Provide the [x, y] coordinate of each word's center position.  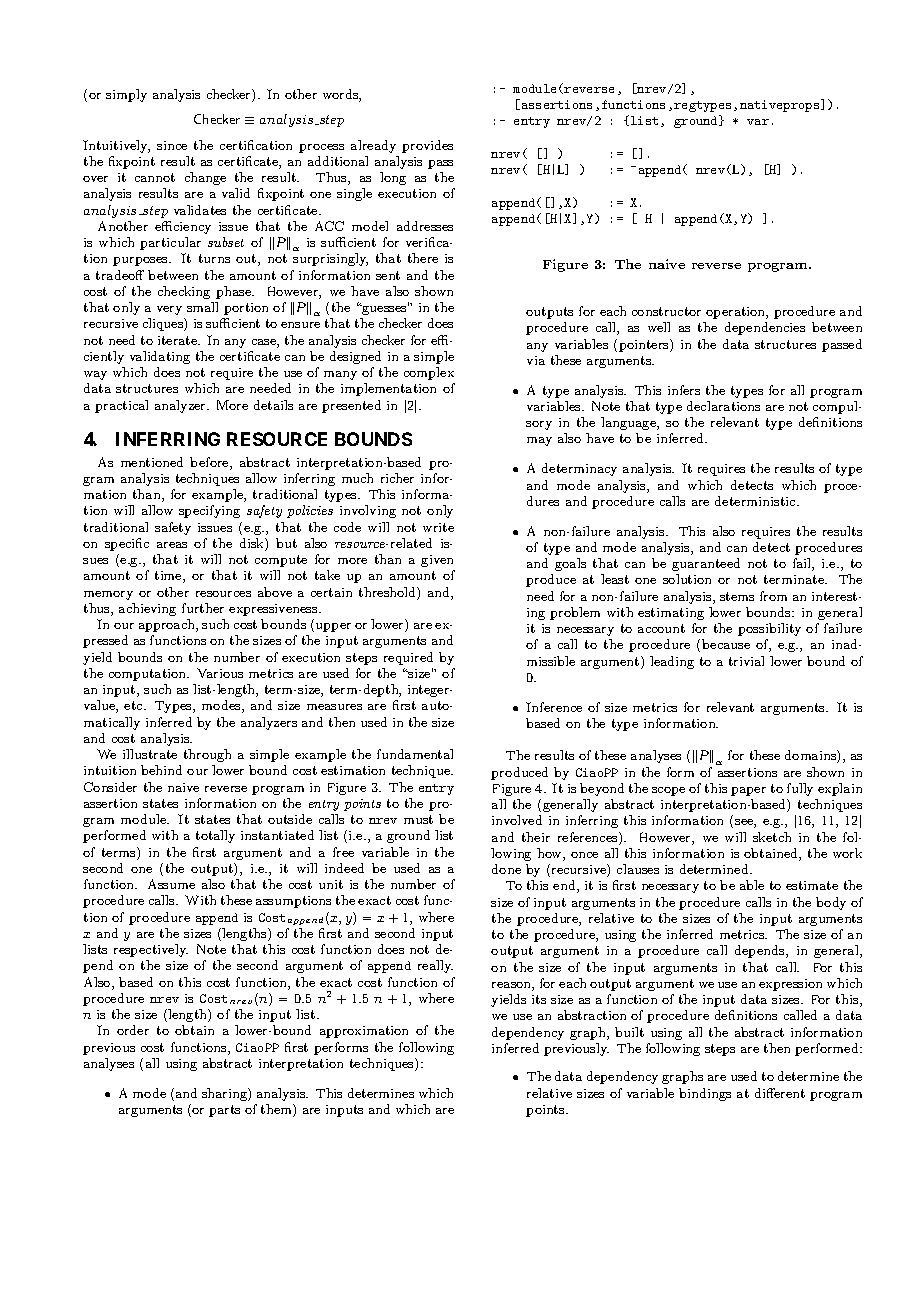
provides [427, 146]
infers [684, 390]
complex [429, 373]
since [172, 145]
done [506, 869]
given [437, 561]
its [539, 999]
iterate [179, 340]
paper [748, 791]
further [203, 608]
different [780, 1093]
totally [215, 836]
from [773, 596]
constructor [666, 311]
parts [224, 1111]
